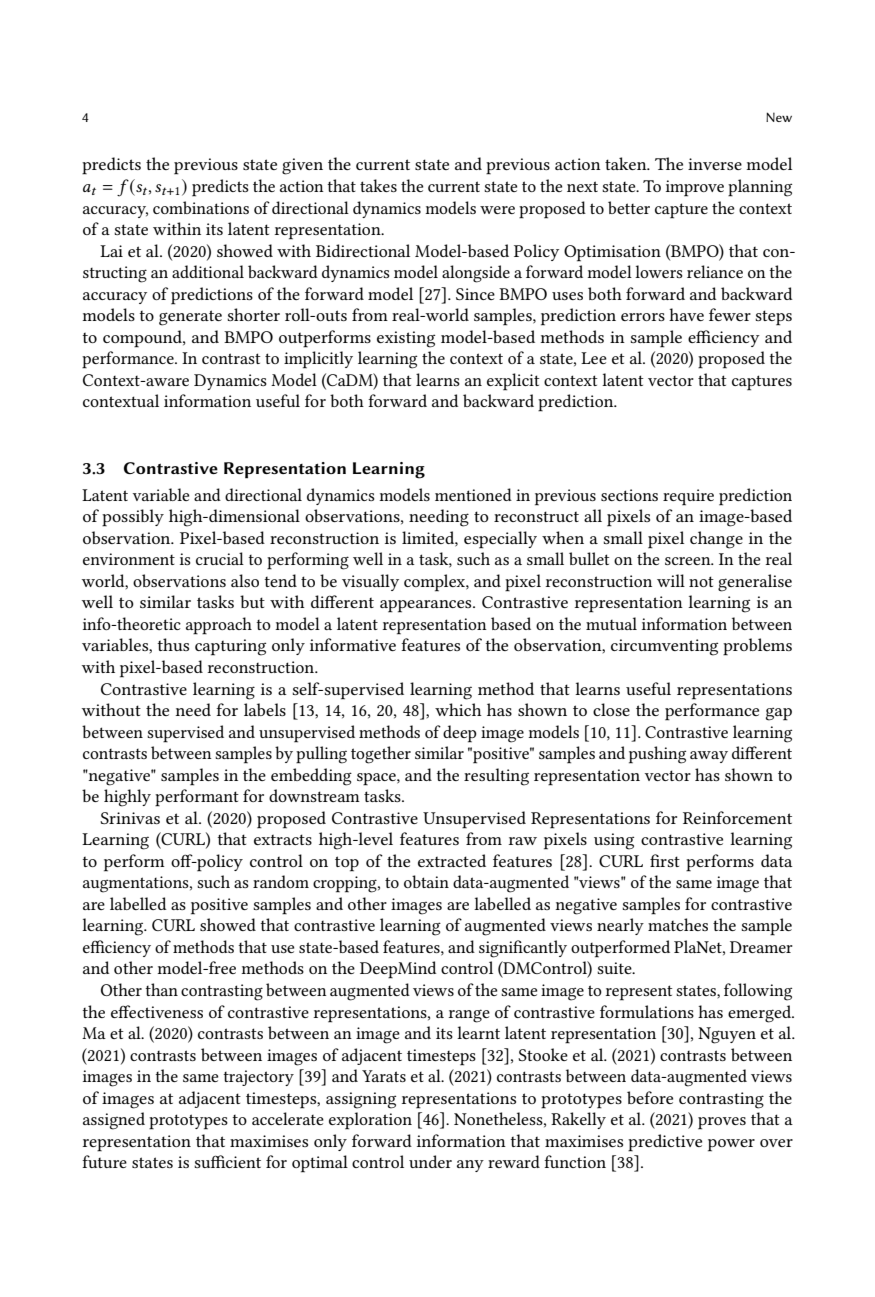 This screenshot has width=875, height=1297. What do you see at coordinates (430, 1161) in the screenshot?
I see `under` at bounding box center [430, 1161].
